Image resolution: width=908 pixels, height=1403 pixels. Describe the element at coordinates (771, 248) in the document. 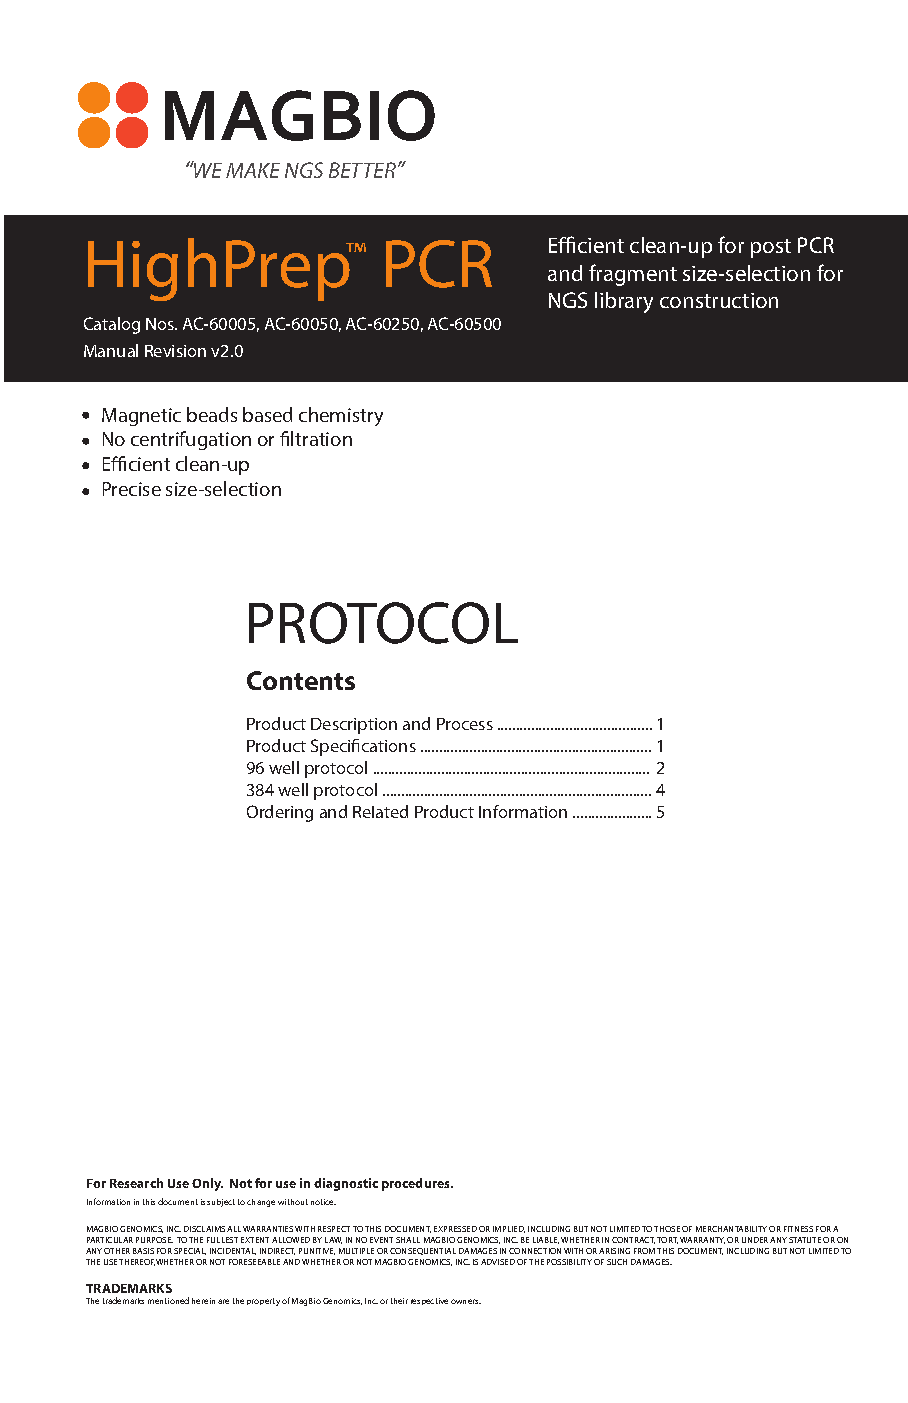

I see `post` at that location.
